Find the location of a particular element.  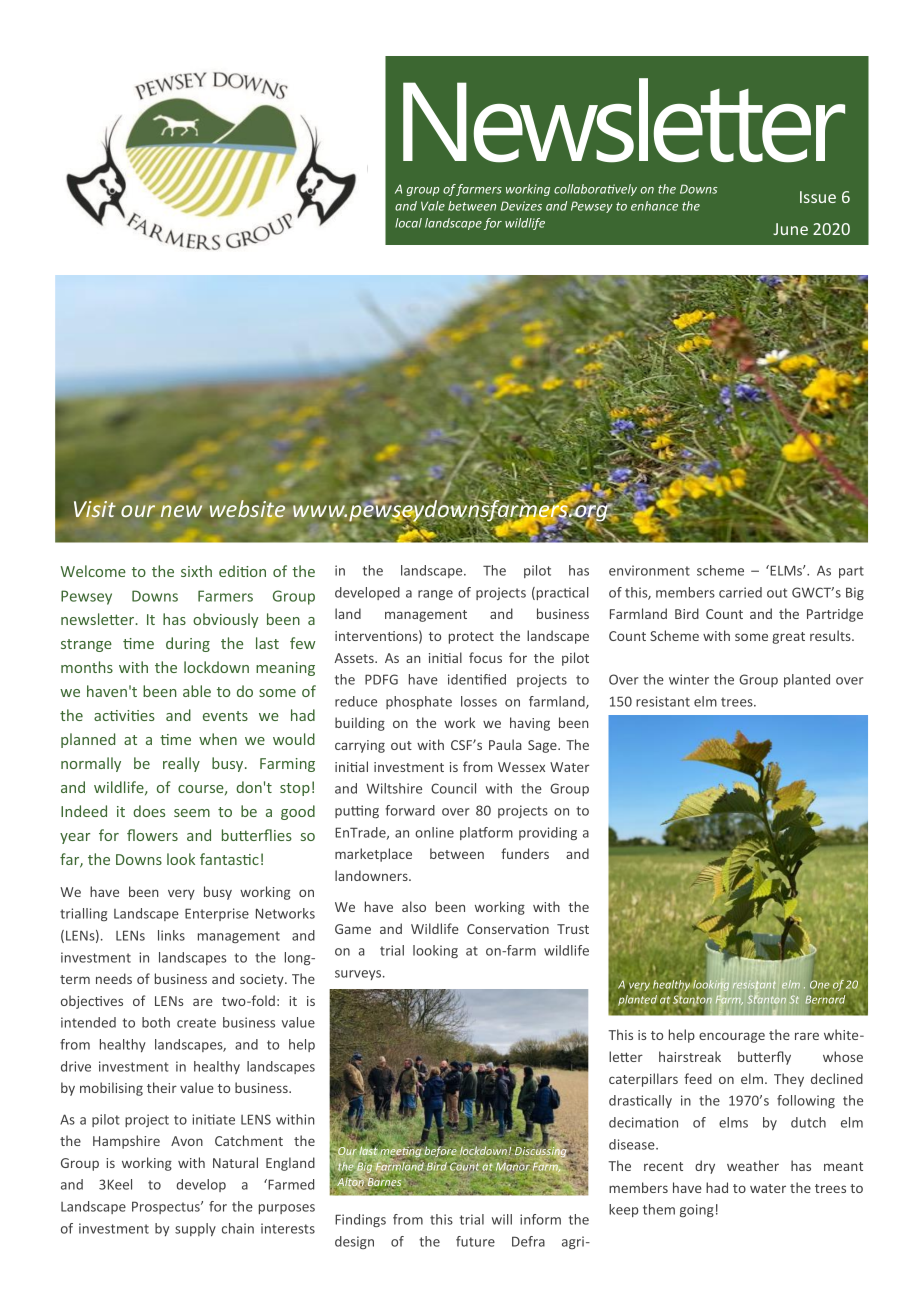

local is located at coordinates (408, 223).
